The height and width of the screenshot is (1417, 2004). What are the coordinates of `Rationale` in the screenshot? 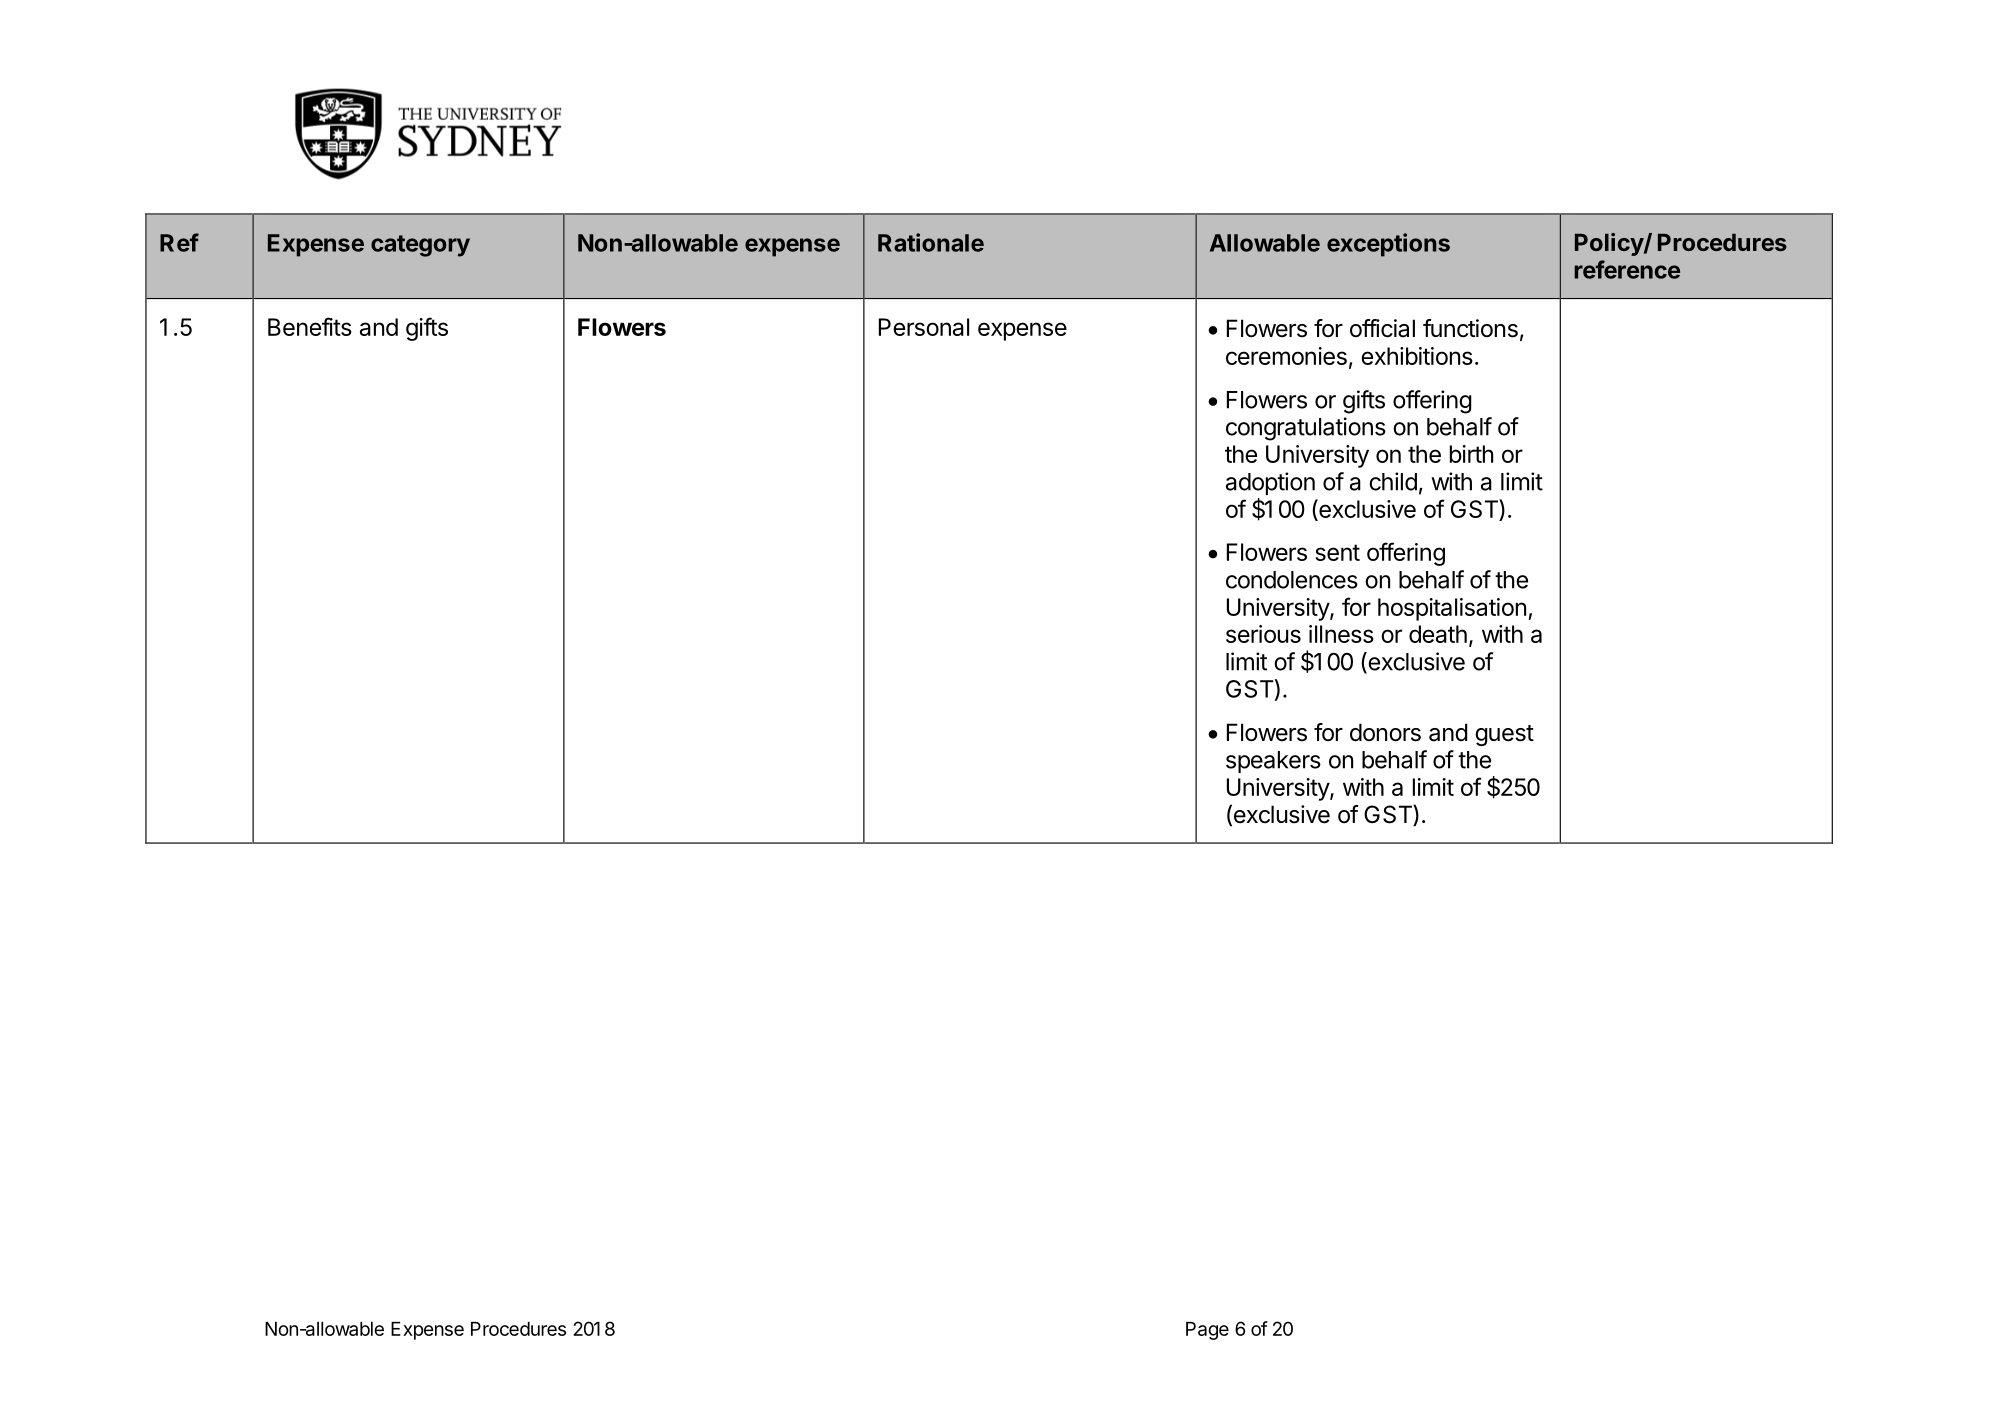 It's located at (931, 242).
